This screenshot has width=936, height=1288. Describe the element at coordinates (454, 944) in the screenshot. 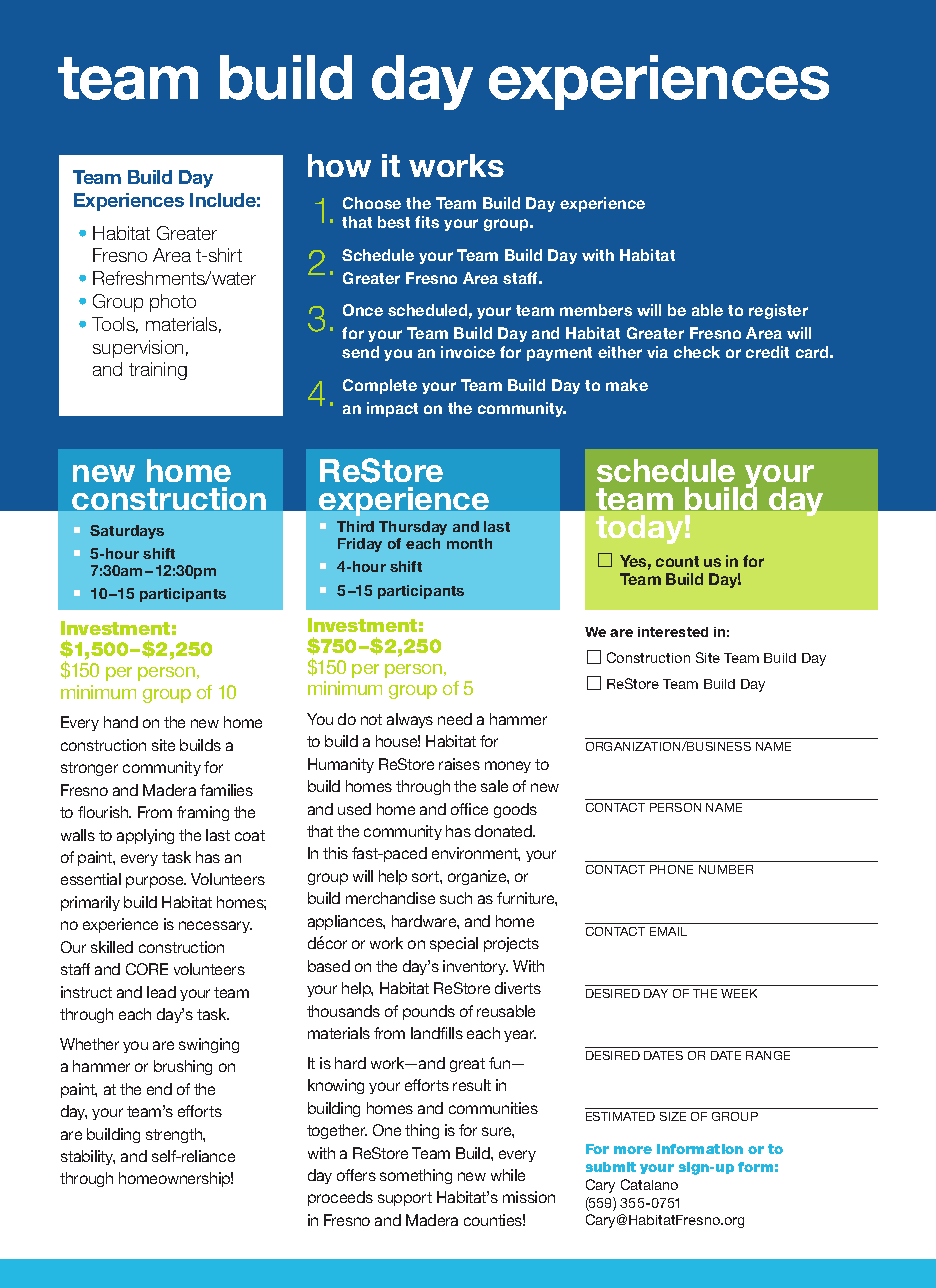

I see `special` at that location.
